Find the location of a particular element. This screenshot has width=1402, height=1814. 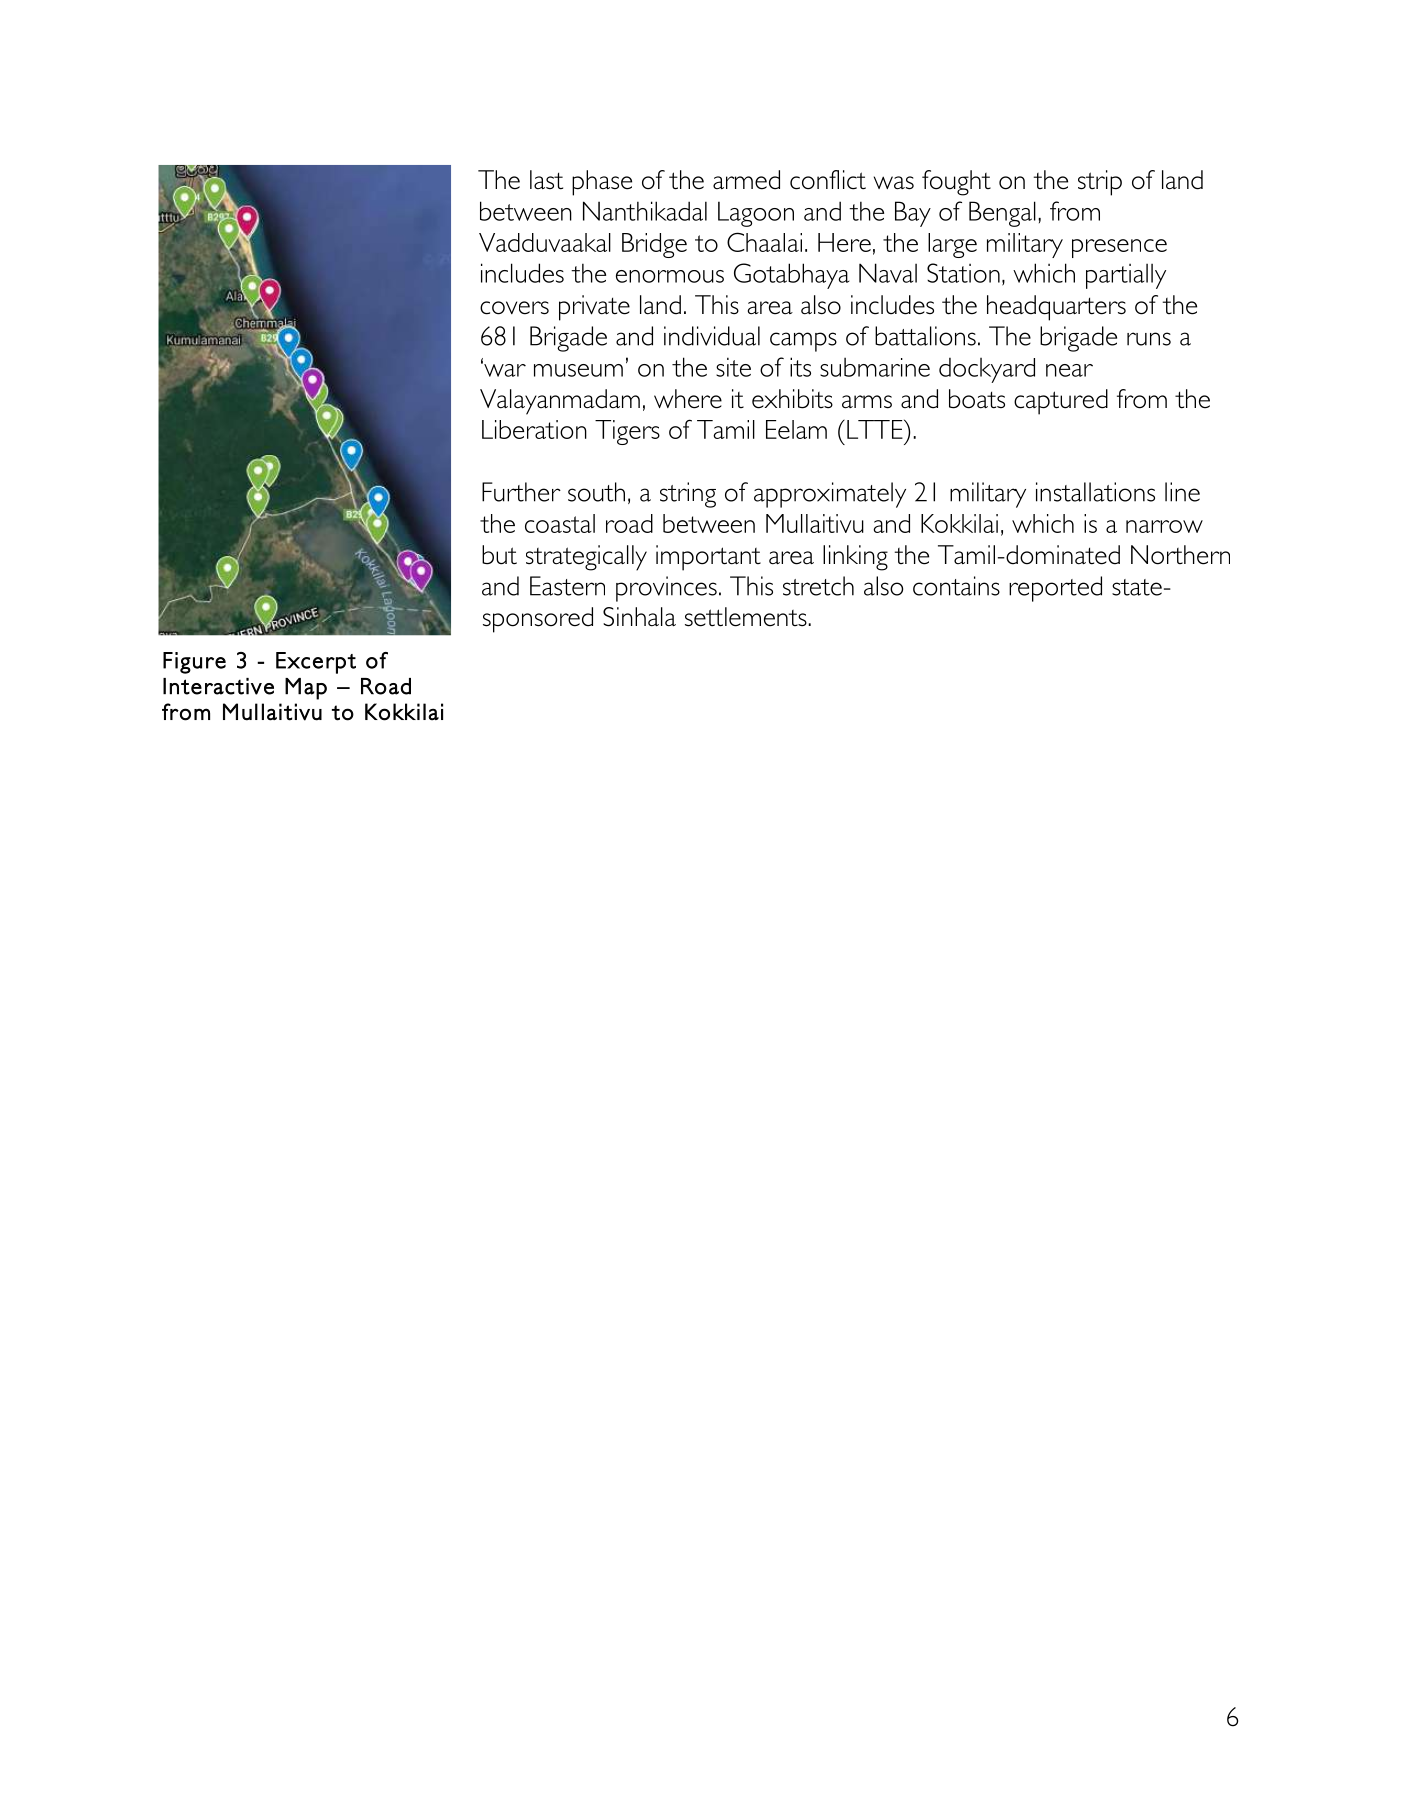

armed is located at coordinates (746, 180).
